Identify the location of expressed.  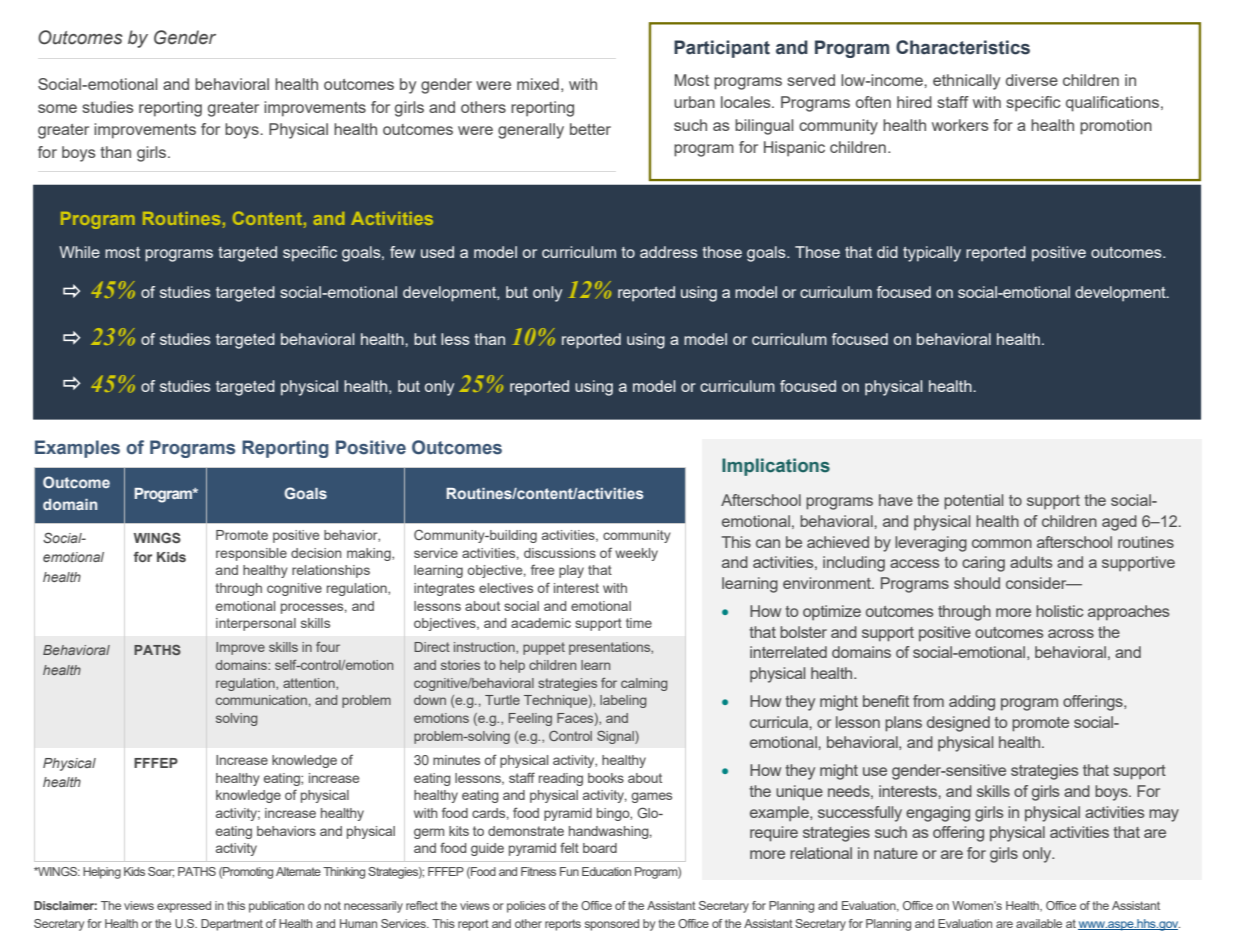
(184, 907).
